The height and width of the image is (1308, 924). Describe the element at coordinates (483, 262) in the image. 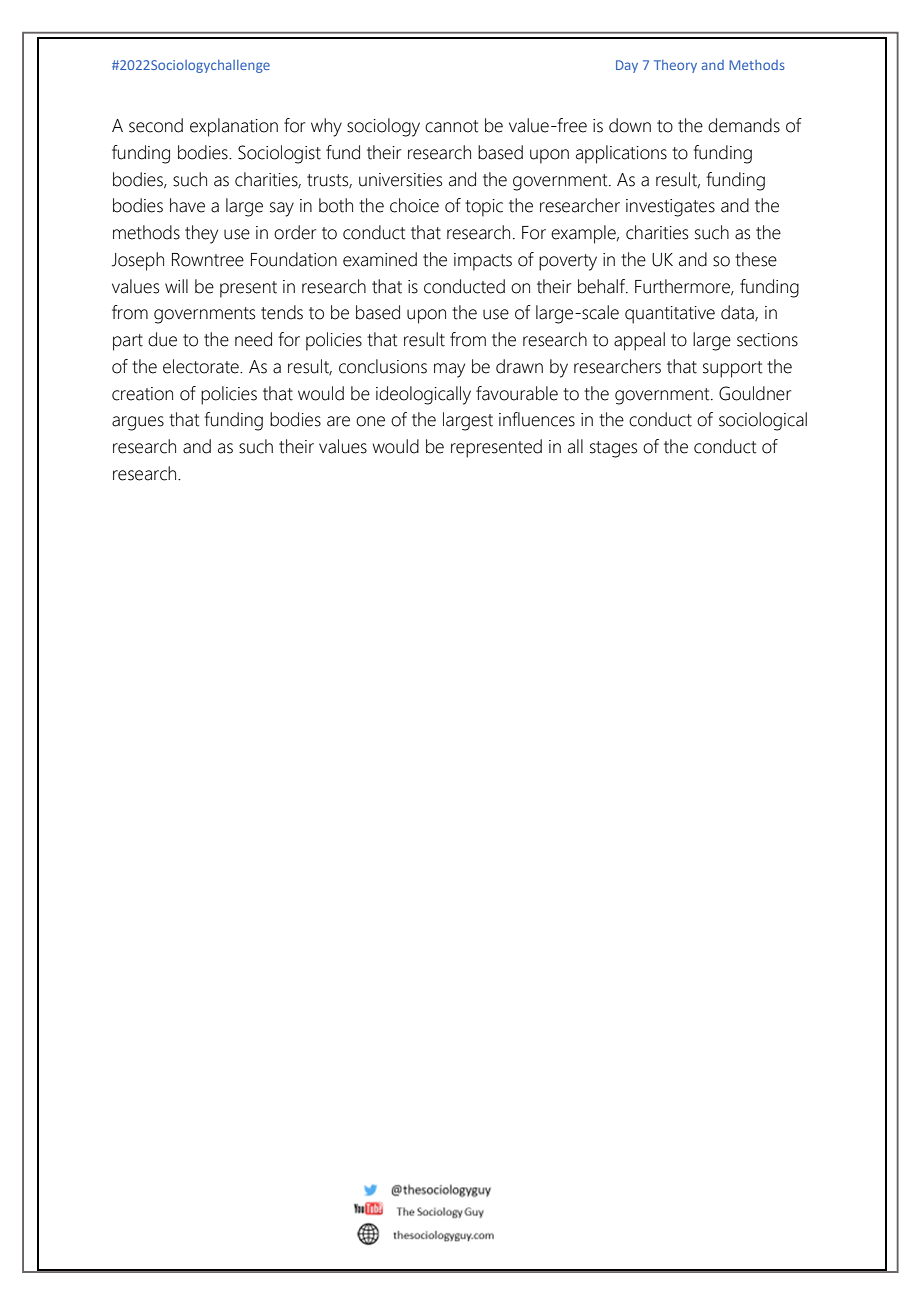

I see `impacts` at that location.
